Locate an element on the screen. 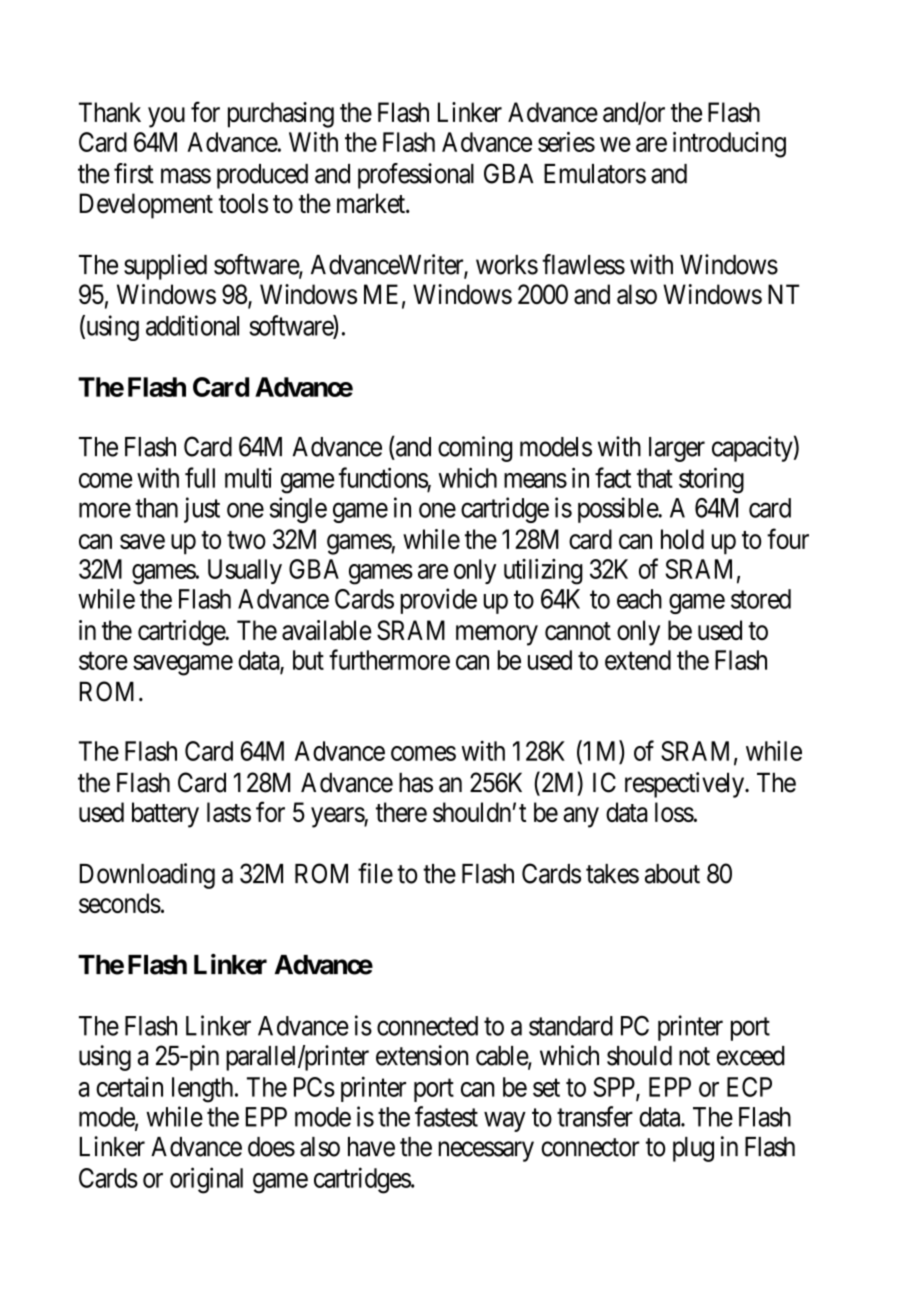 The image size is (924, 1315). professional is located at coordinates (416, 176).
